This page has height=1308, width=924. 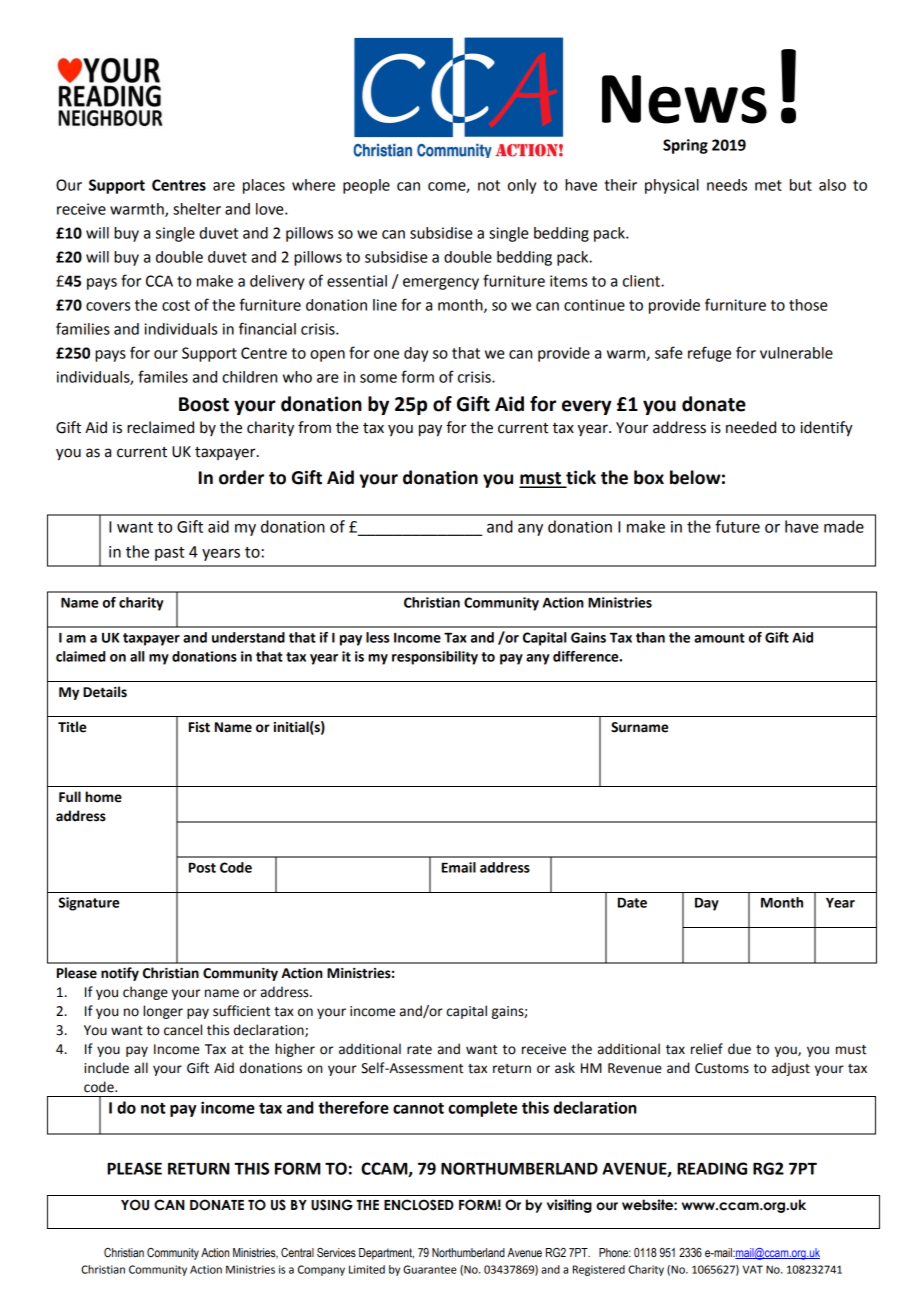 I want to click on Central, so click(x=297, y=1252).
